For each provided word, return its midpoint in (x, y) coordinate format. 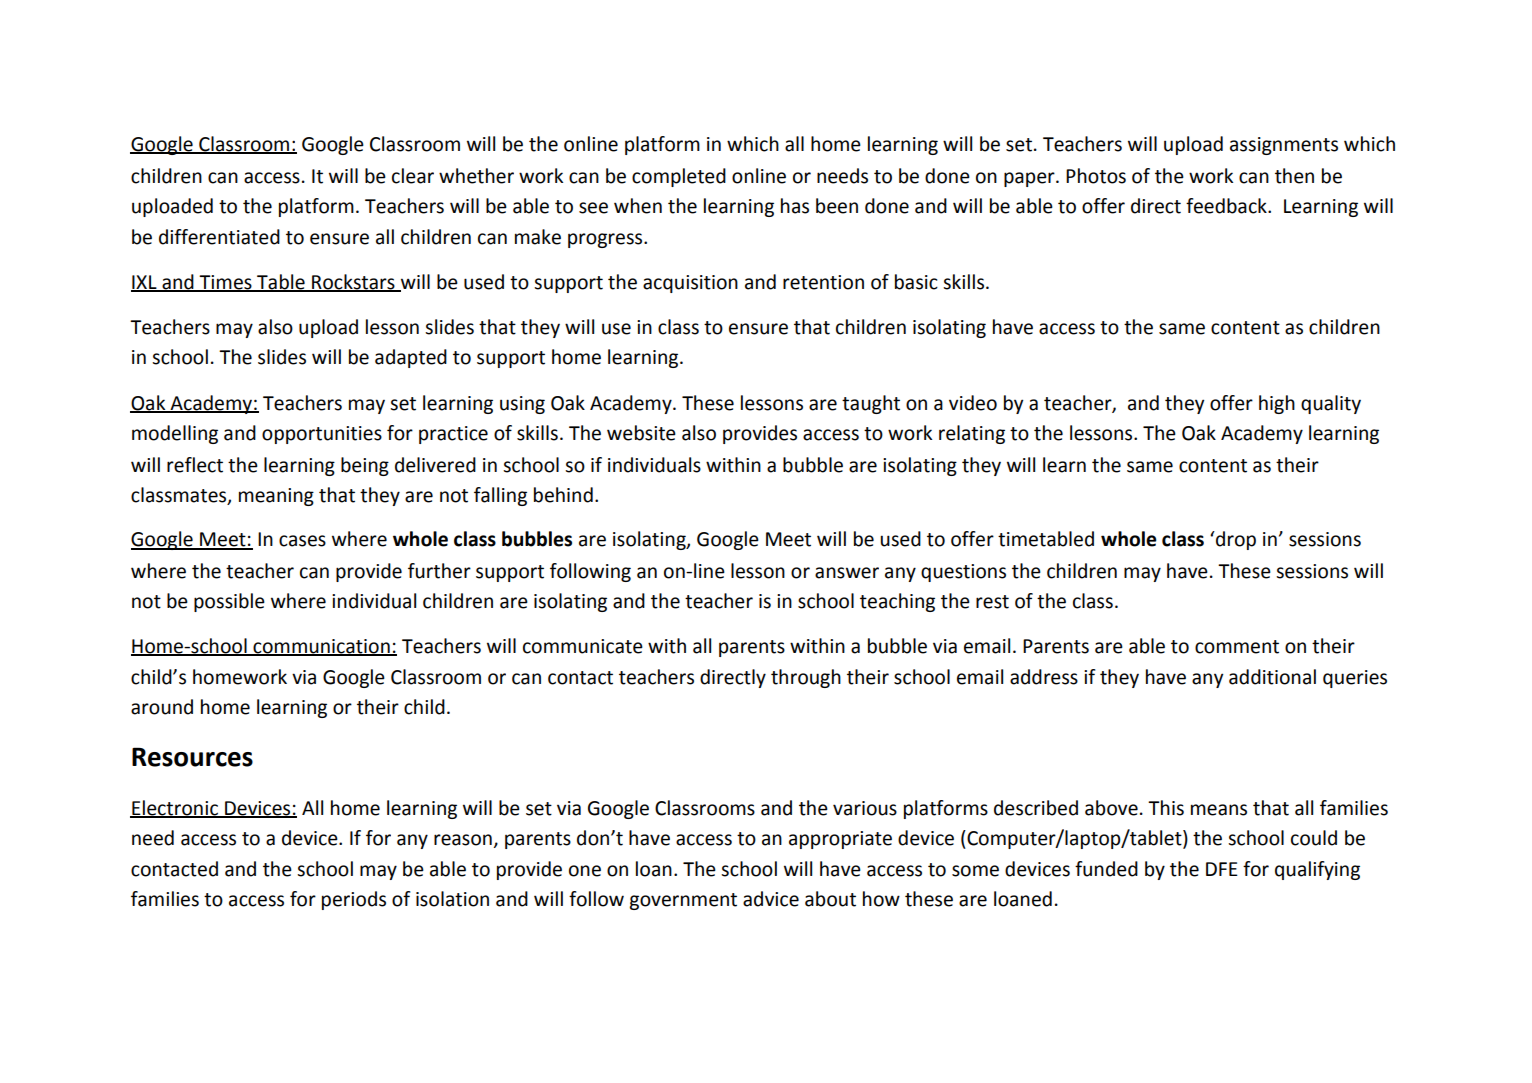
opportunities (322, 435)
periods (354, 900)
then (1294, 176)
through (806, 678)
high (1277, 404)
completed (679, 177)
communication (321, 647)
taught (871, 404)
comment (1237, 647)
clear (413, 176)
